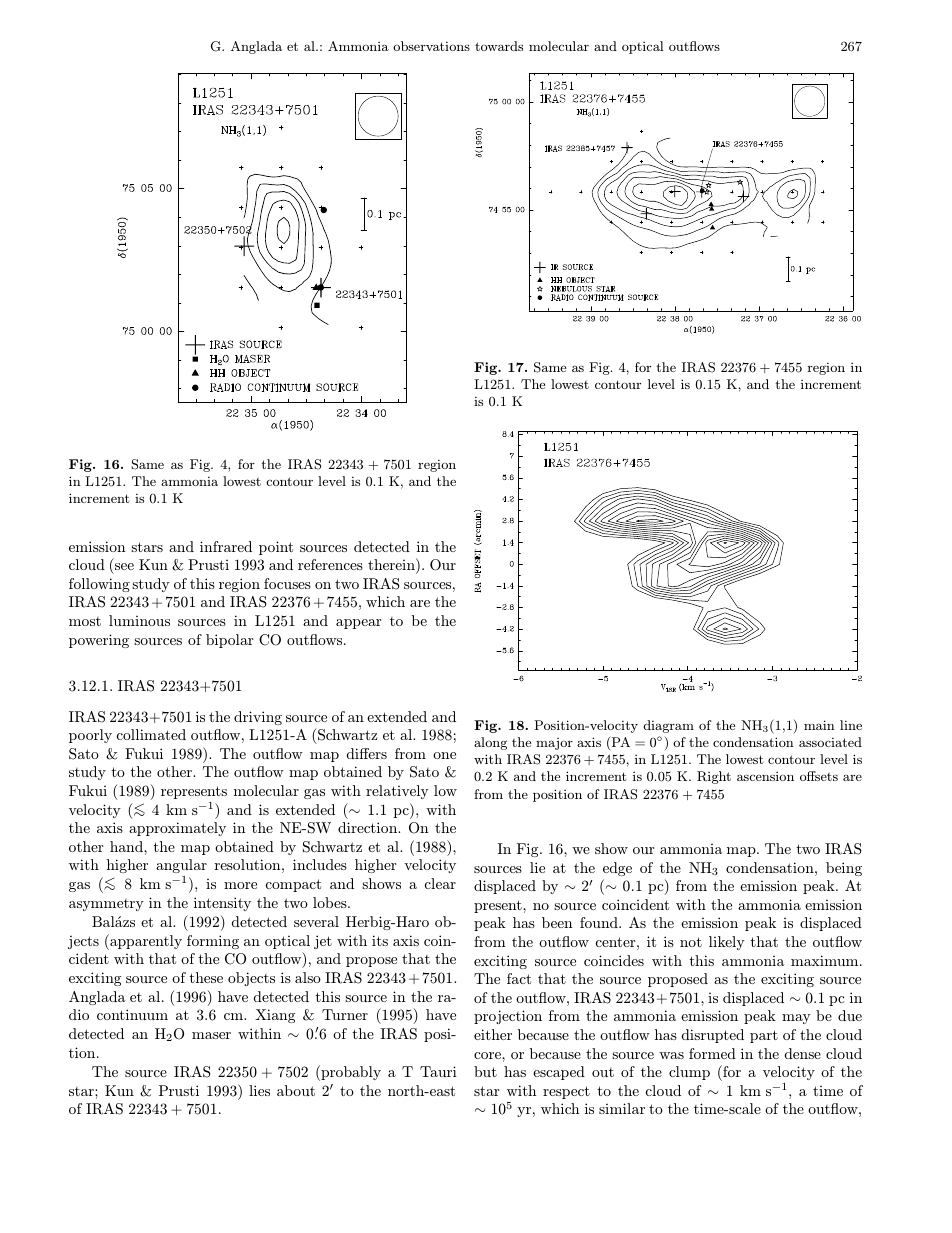 Image resolution: width=952 pixels, height=1233 pixels. I want to click on towards, so click(499, 46).
